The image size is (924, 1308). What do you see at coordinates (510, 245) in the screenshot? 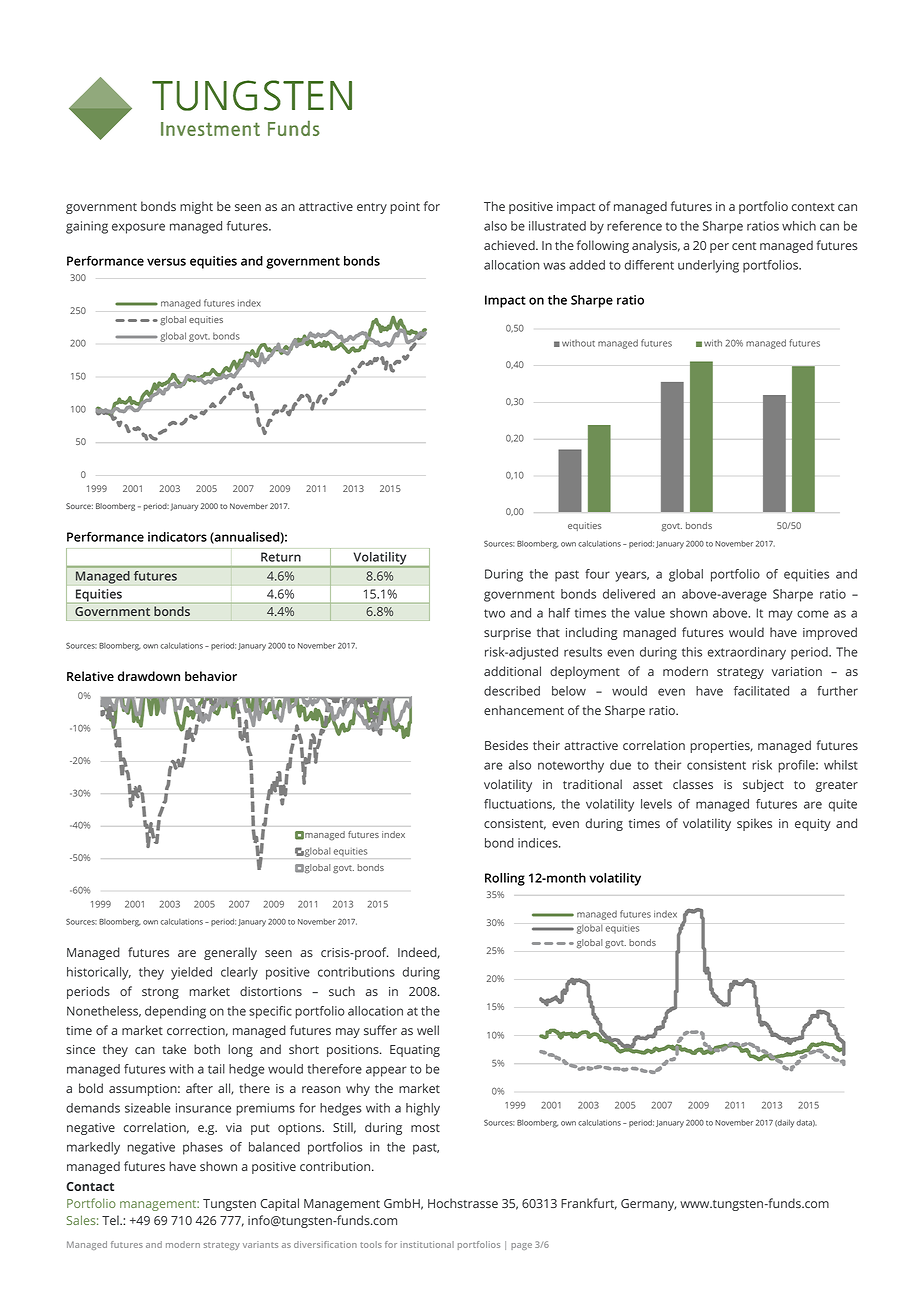
I see `achieved` at bounding box center [510, 245].
